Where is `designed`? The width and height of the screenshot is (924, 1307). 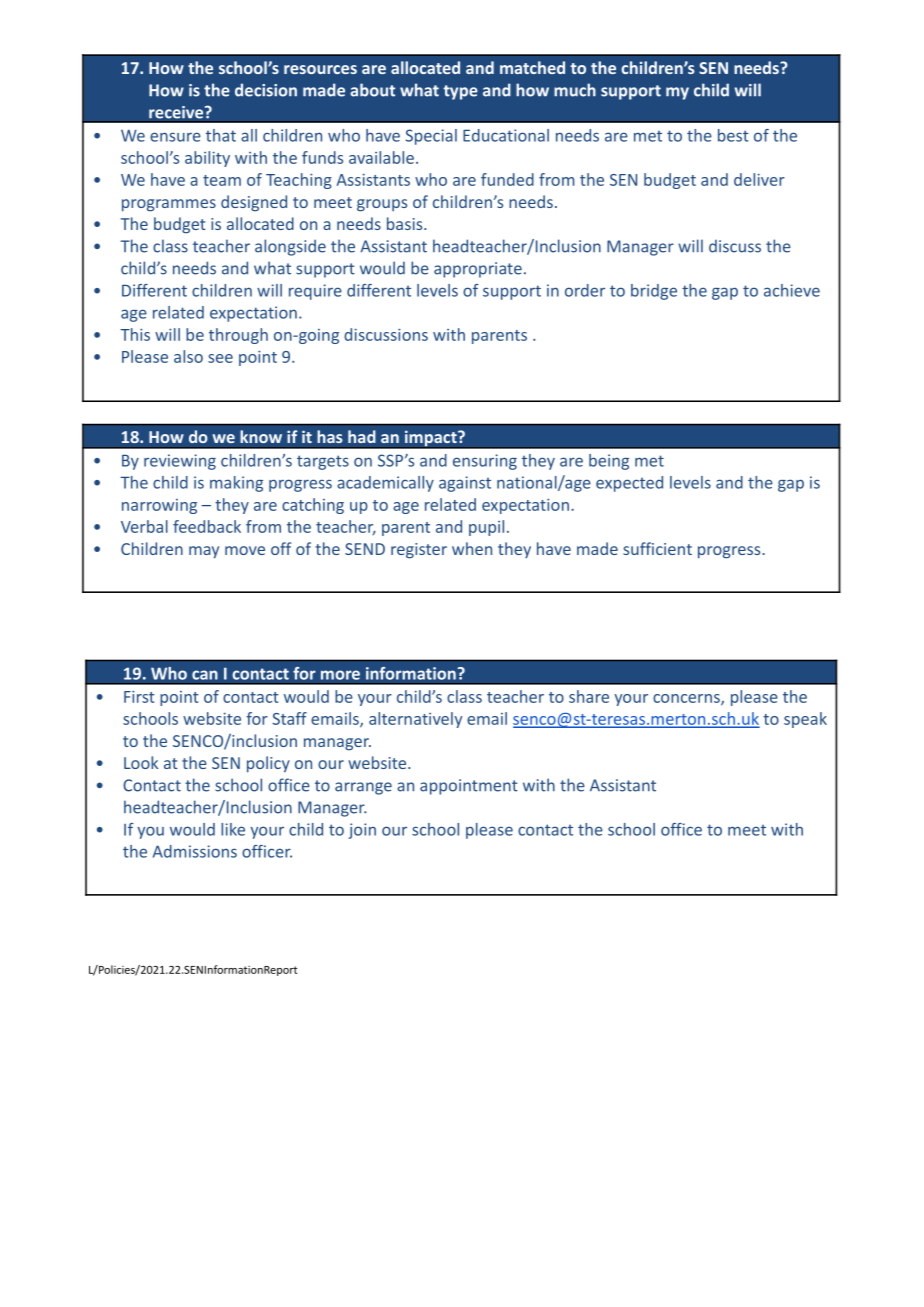 designed is located at coordinates (254, 203).
